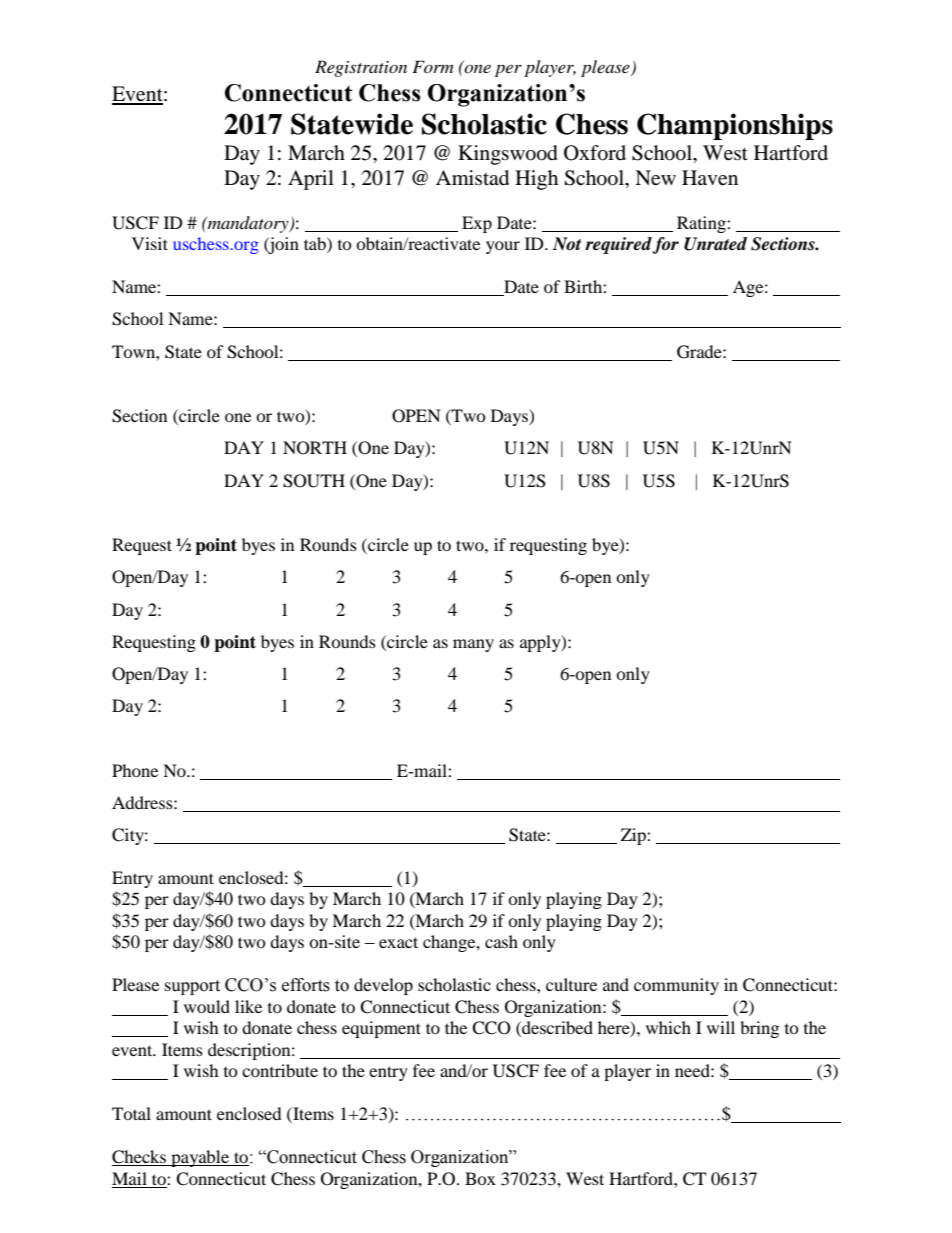  Describe the element at coordinates (135, 770) in the screenshot. I see `Phone` at that location.
